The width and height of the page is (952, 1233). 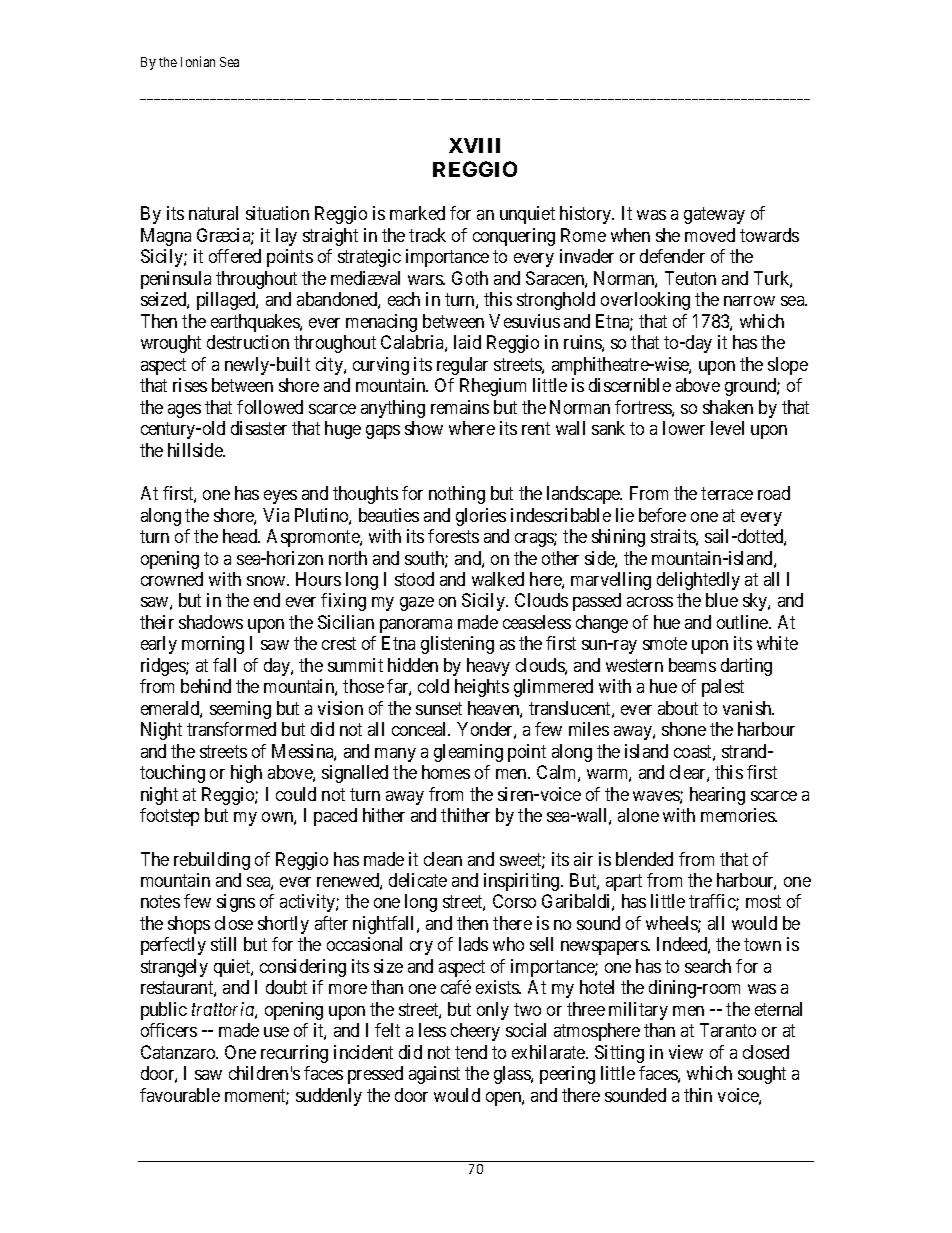 What do you see at coordinates (474, 145) in the page?
I see `XVIII` at bounding box center [474, 145].
